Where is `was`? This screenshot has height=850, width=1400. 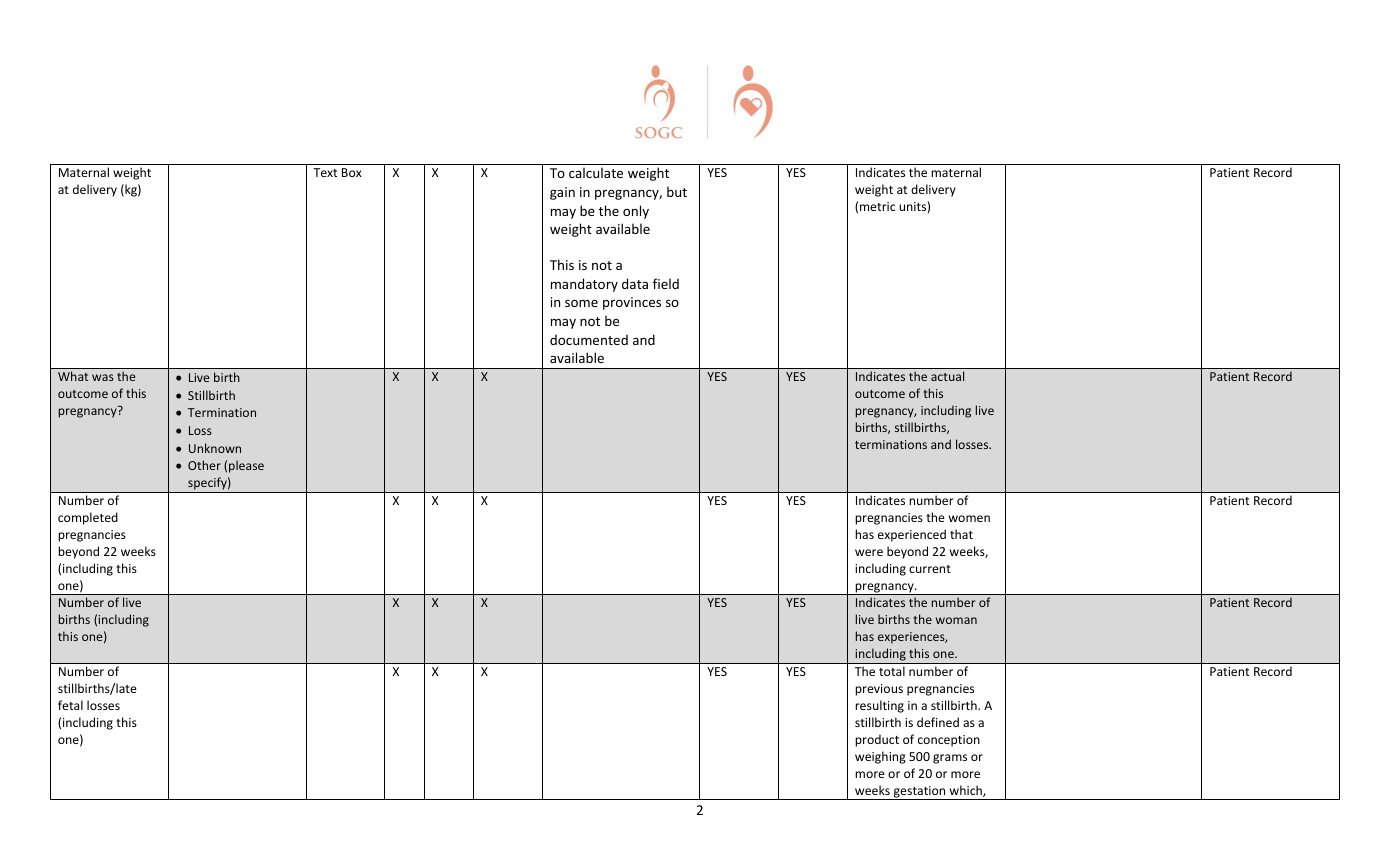 was is located at coordinates (103, 377).
